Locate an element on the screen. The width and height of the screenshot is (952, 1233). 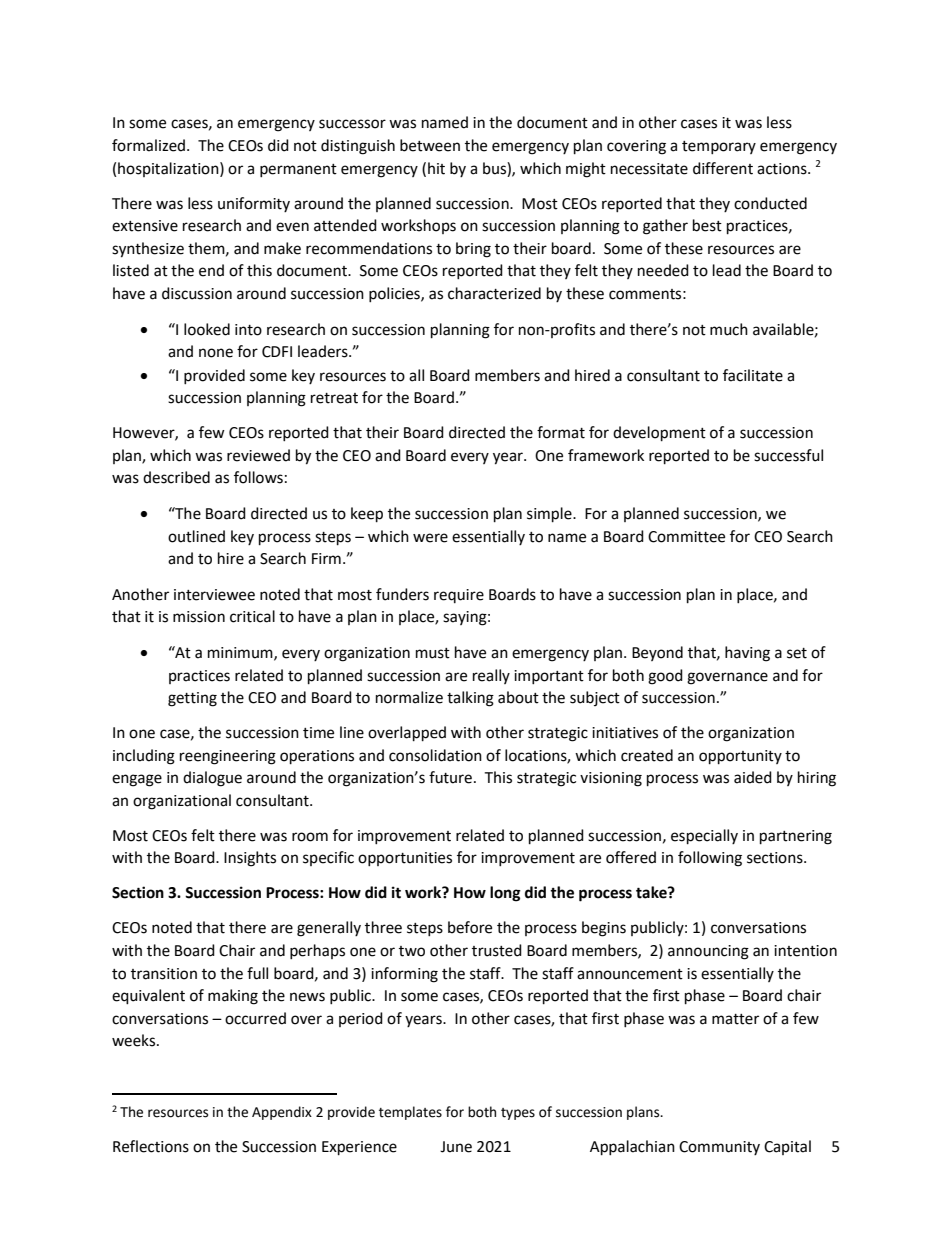
must is located at coordinates (433, 653).
